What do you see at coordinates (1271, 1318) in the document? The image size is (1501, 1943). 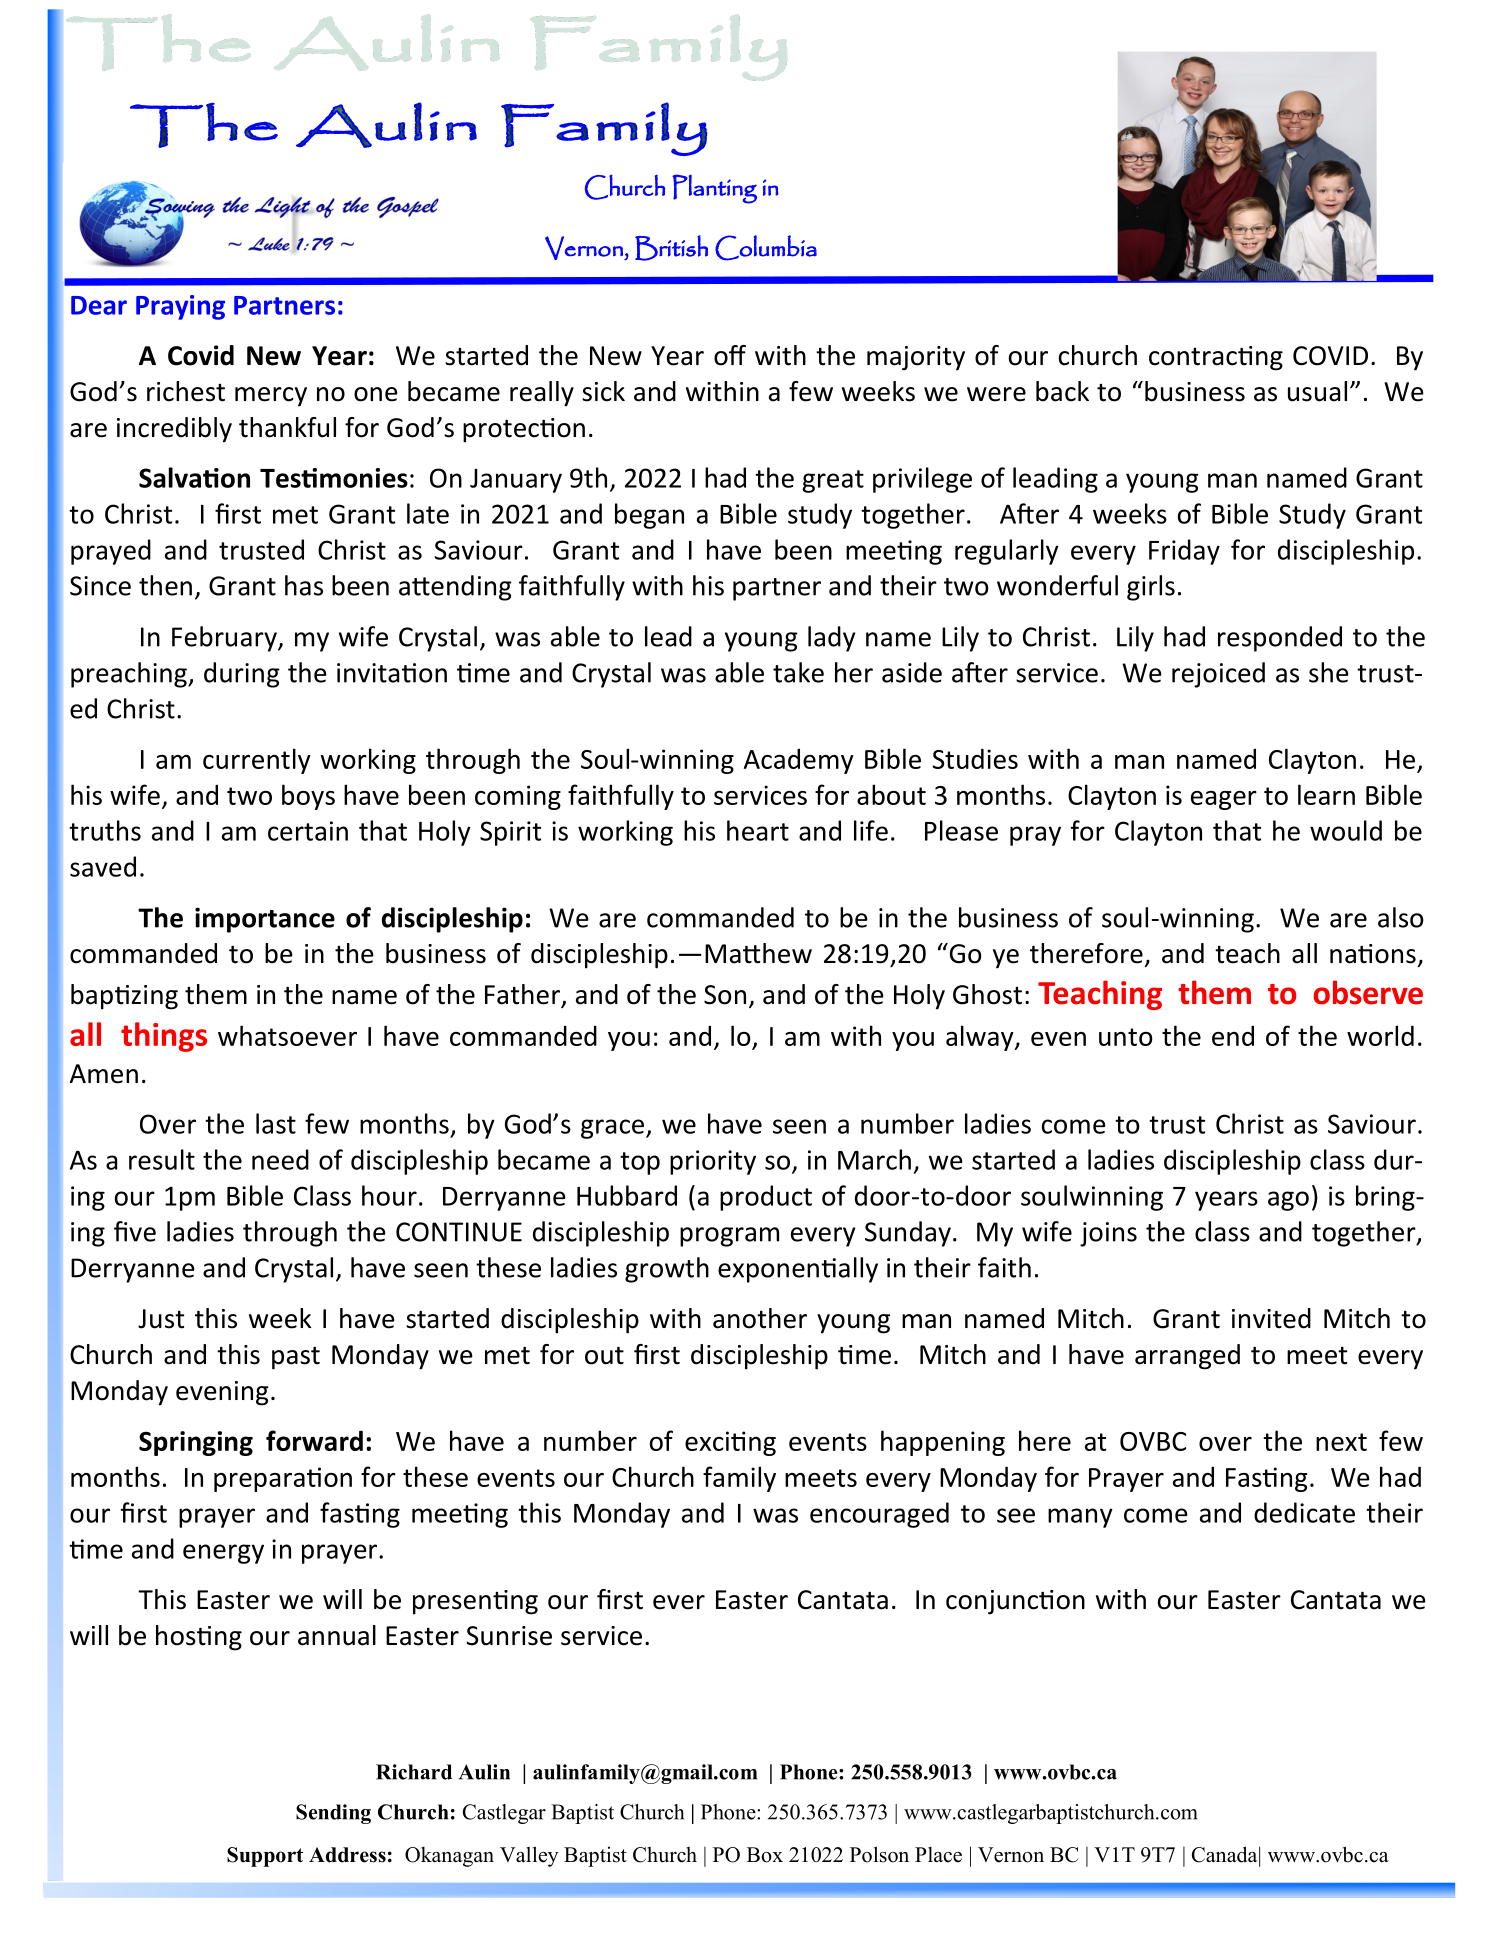 I see `invited` at bounding box center [1271, 1318].
